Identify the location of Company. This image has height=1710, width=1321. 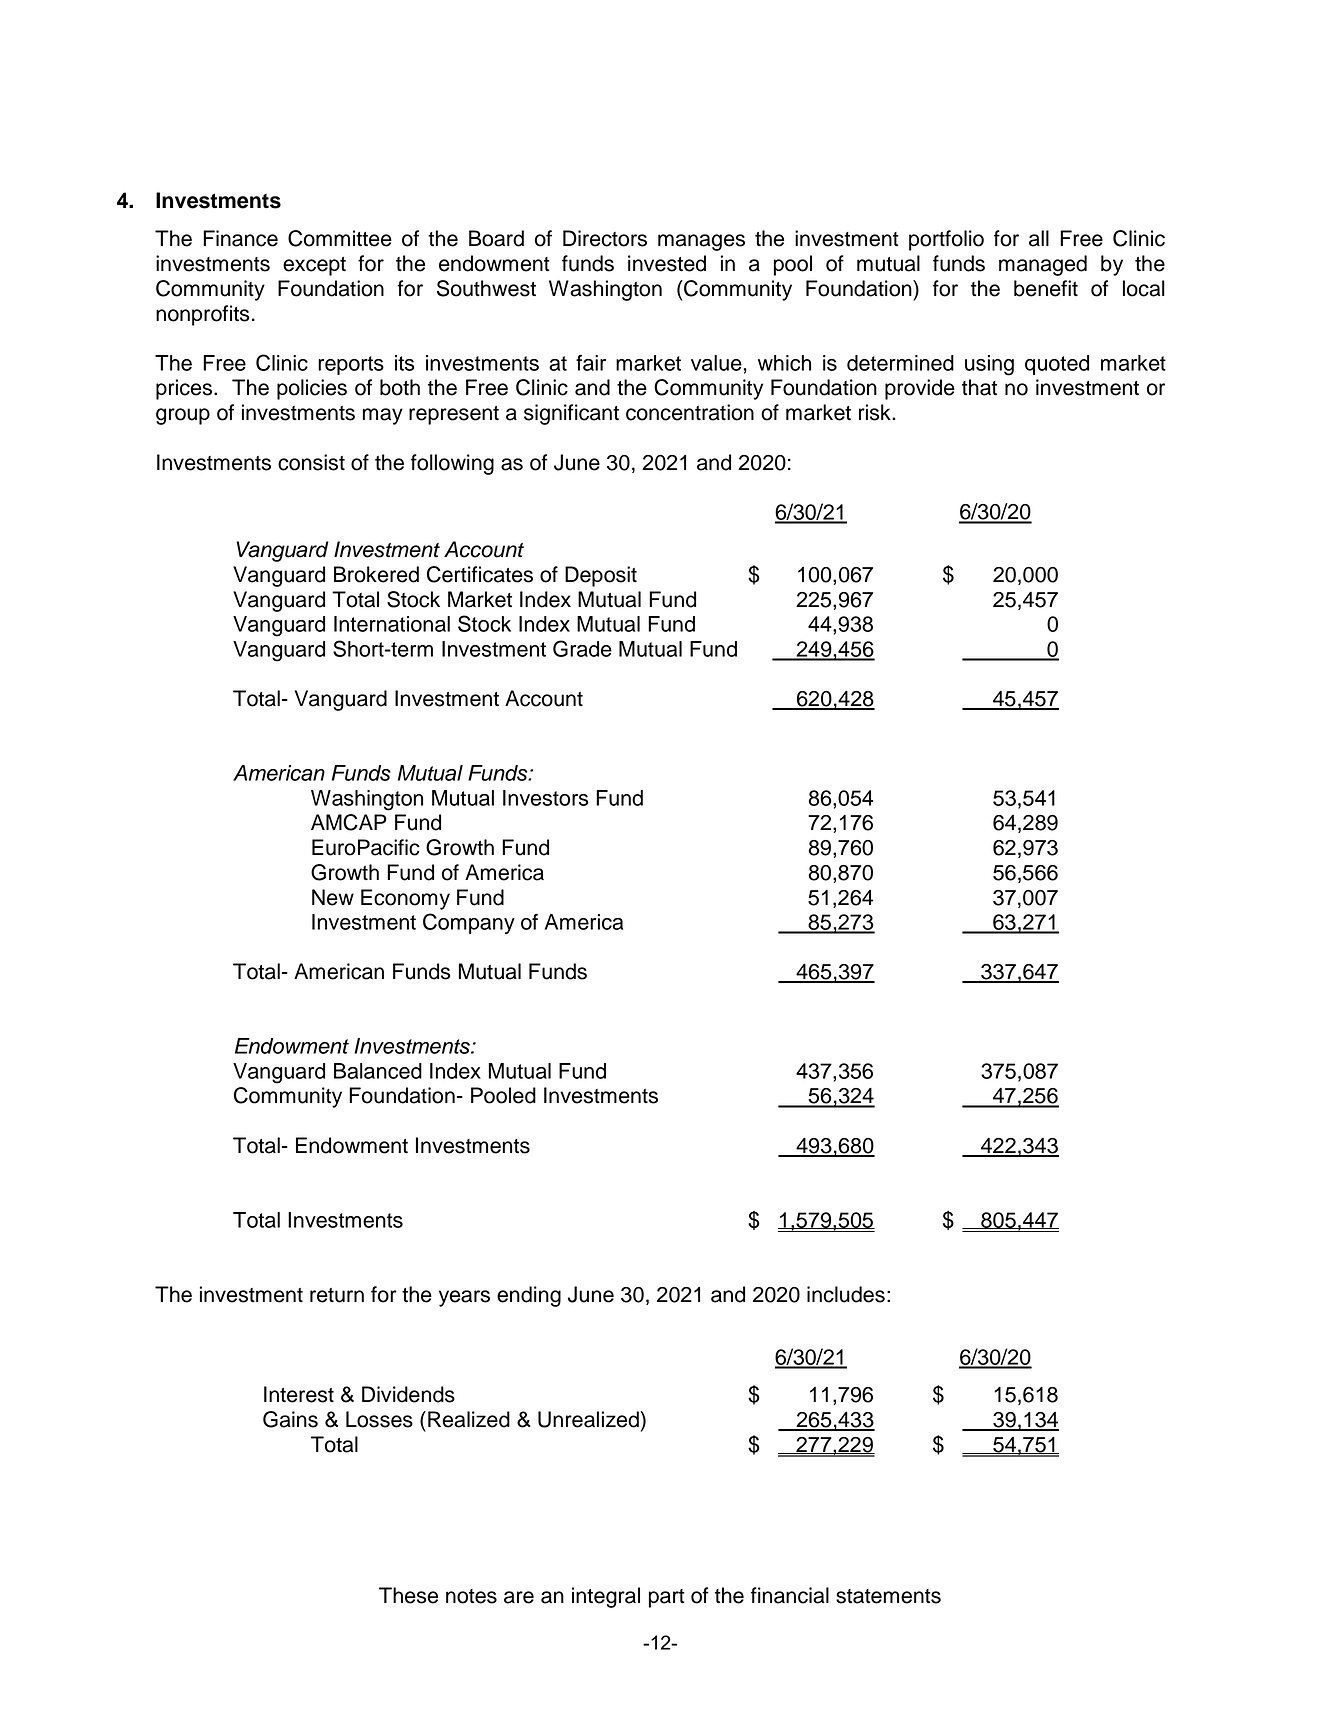
(469, 923).
